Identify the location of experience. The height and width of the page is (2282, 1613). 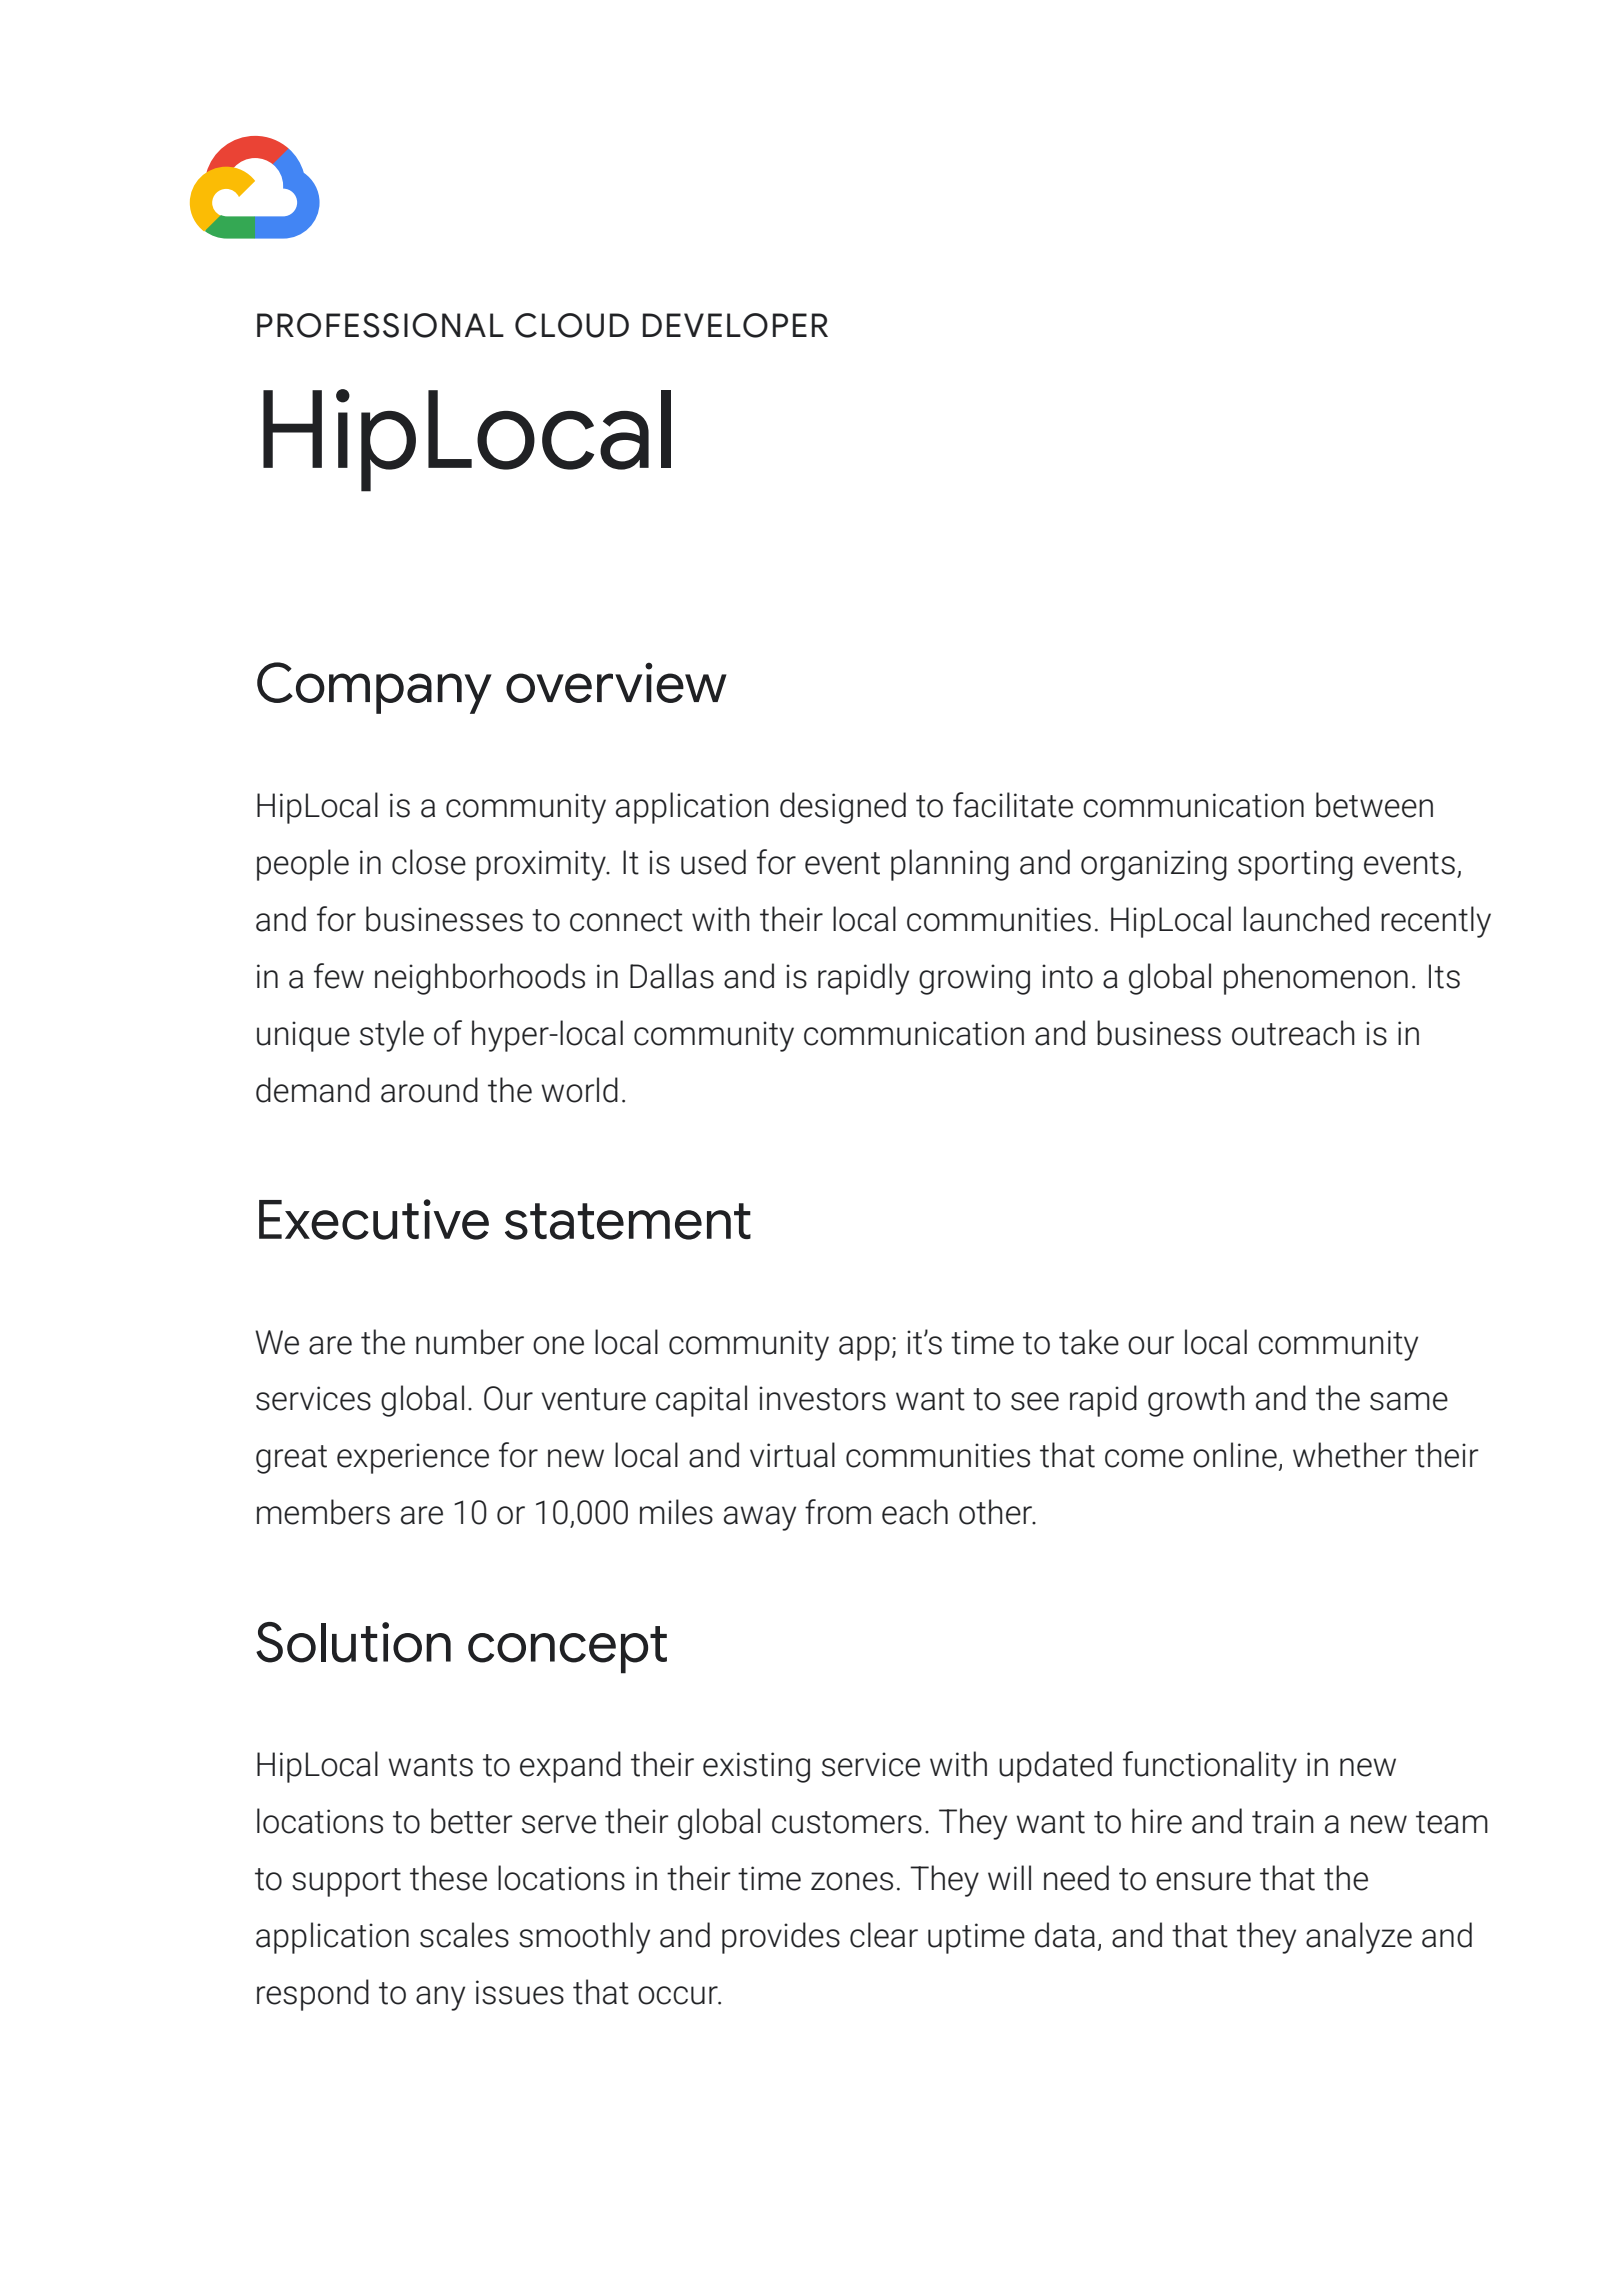
(413, 1458).
